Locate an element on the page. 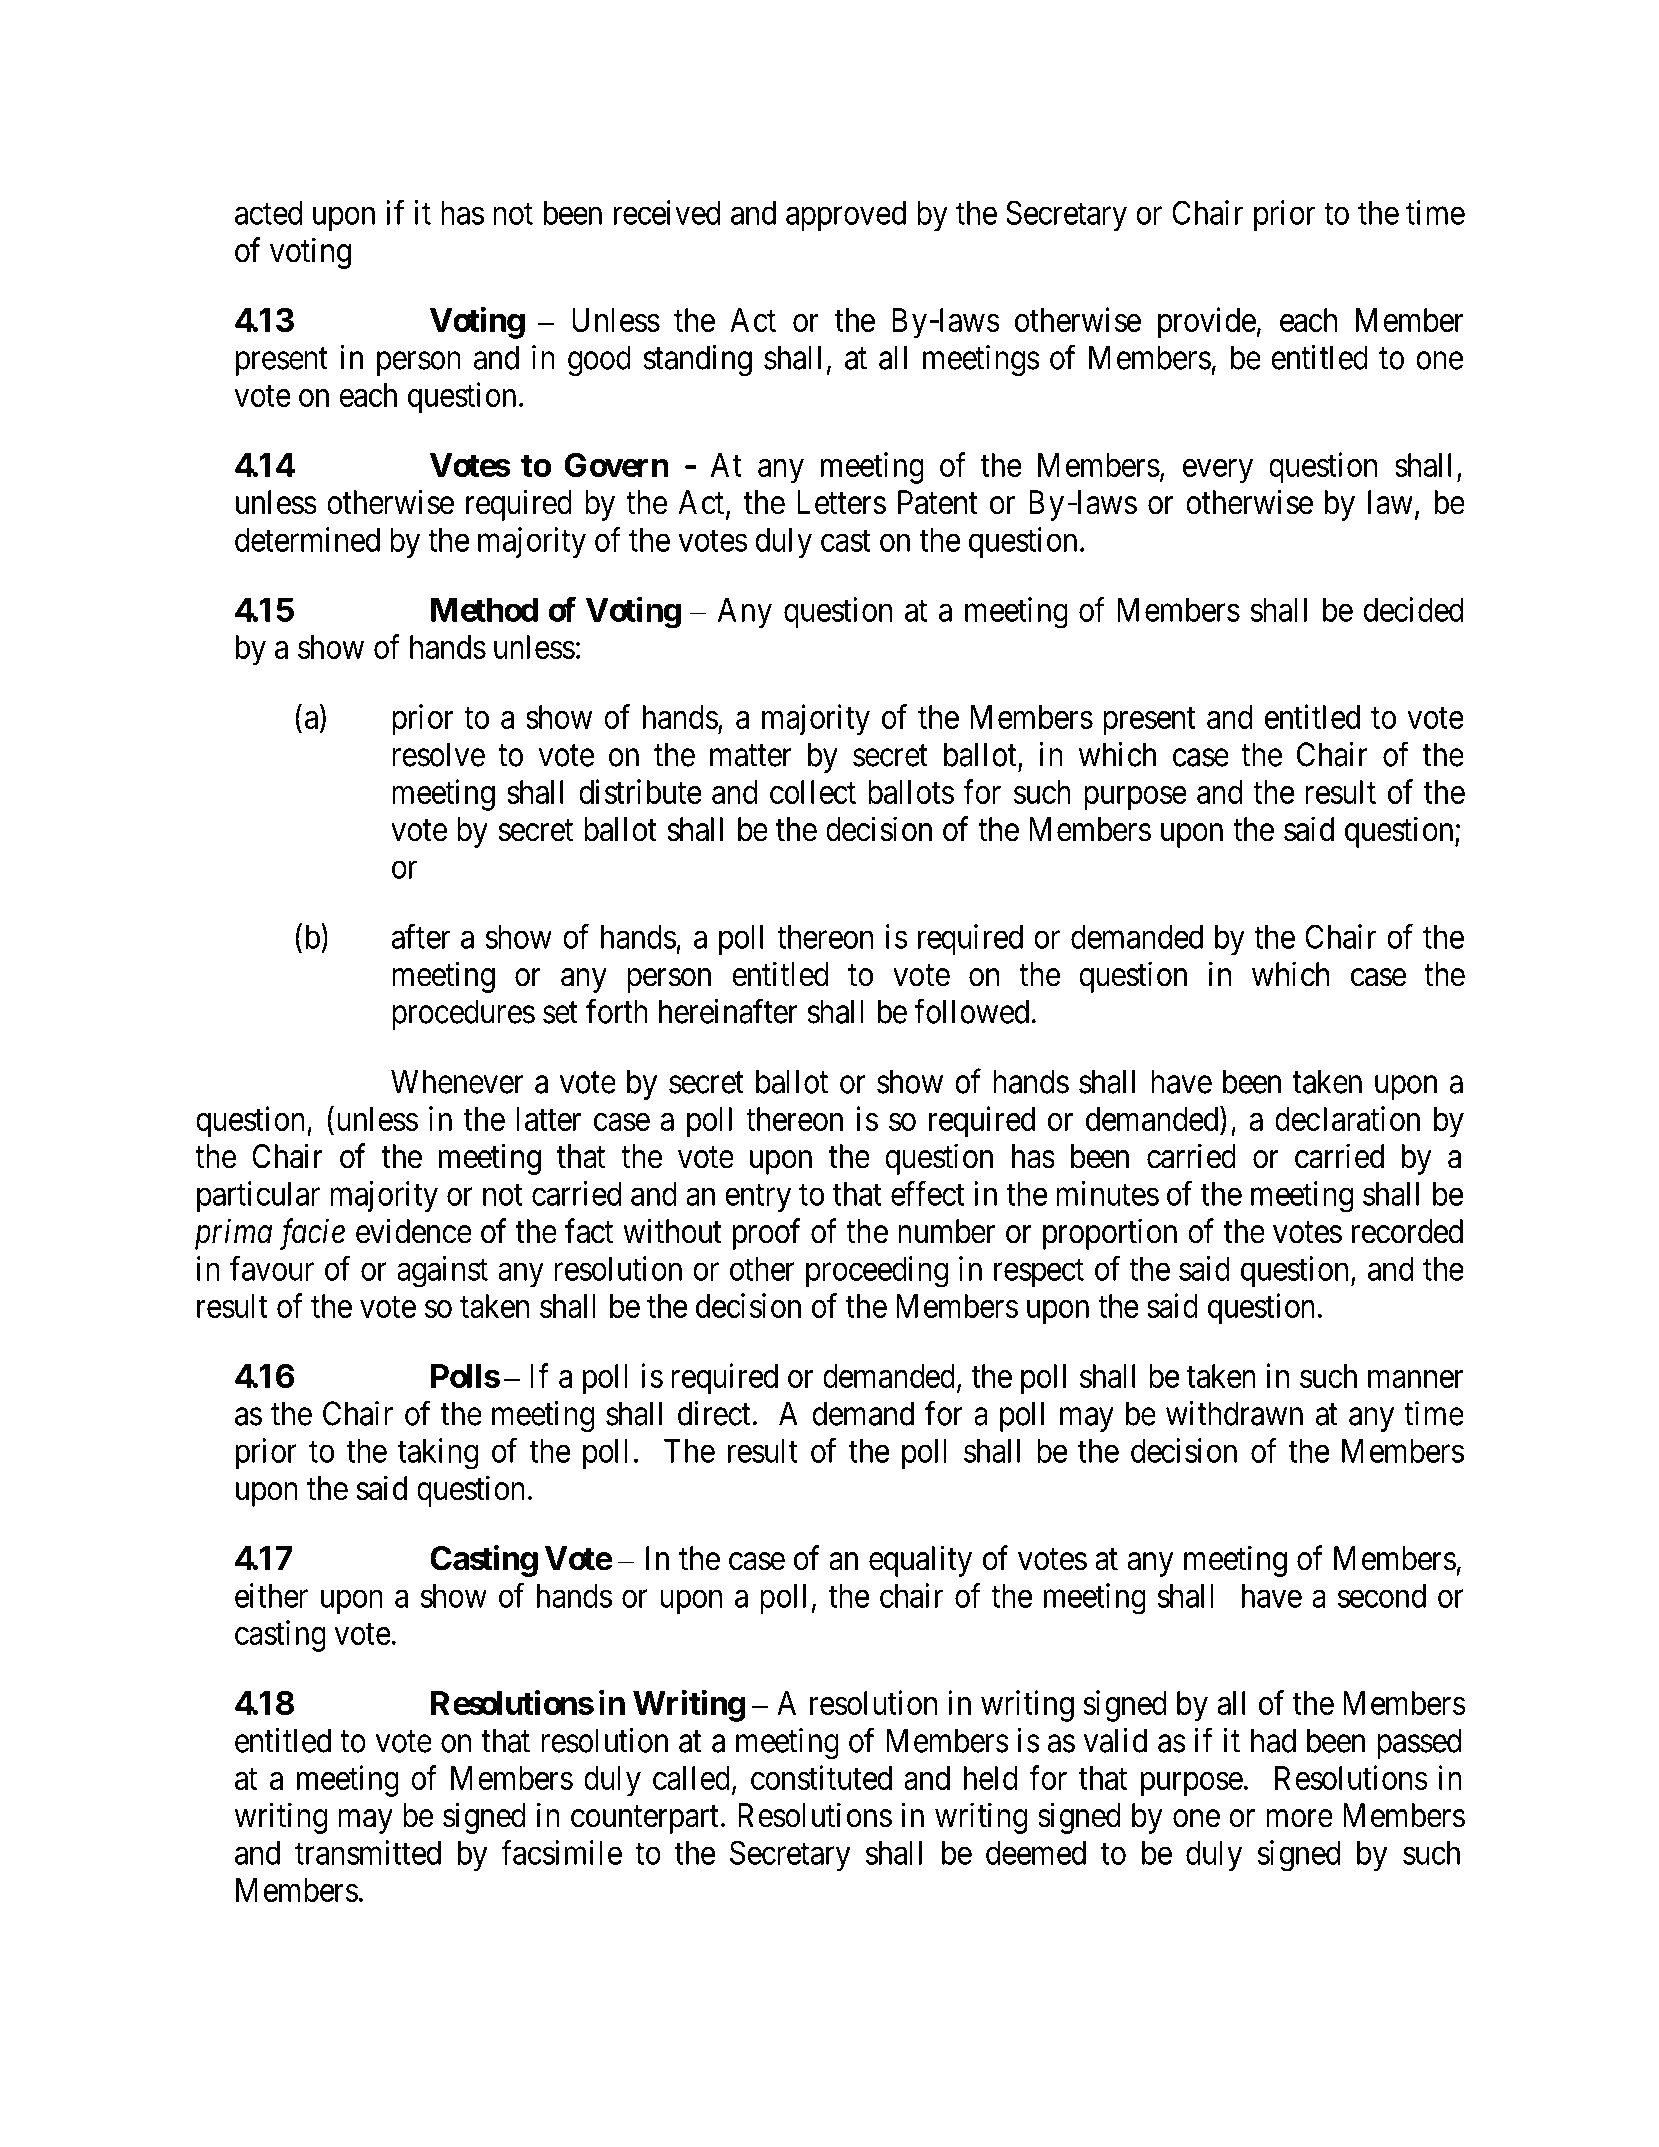  acted is located at coordinates (269, 213).
